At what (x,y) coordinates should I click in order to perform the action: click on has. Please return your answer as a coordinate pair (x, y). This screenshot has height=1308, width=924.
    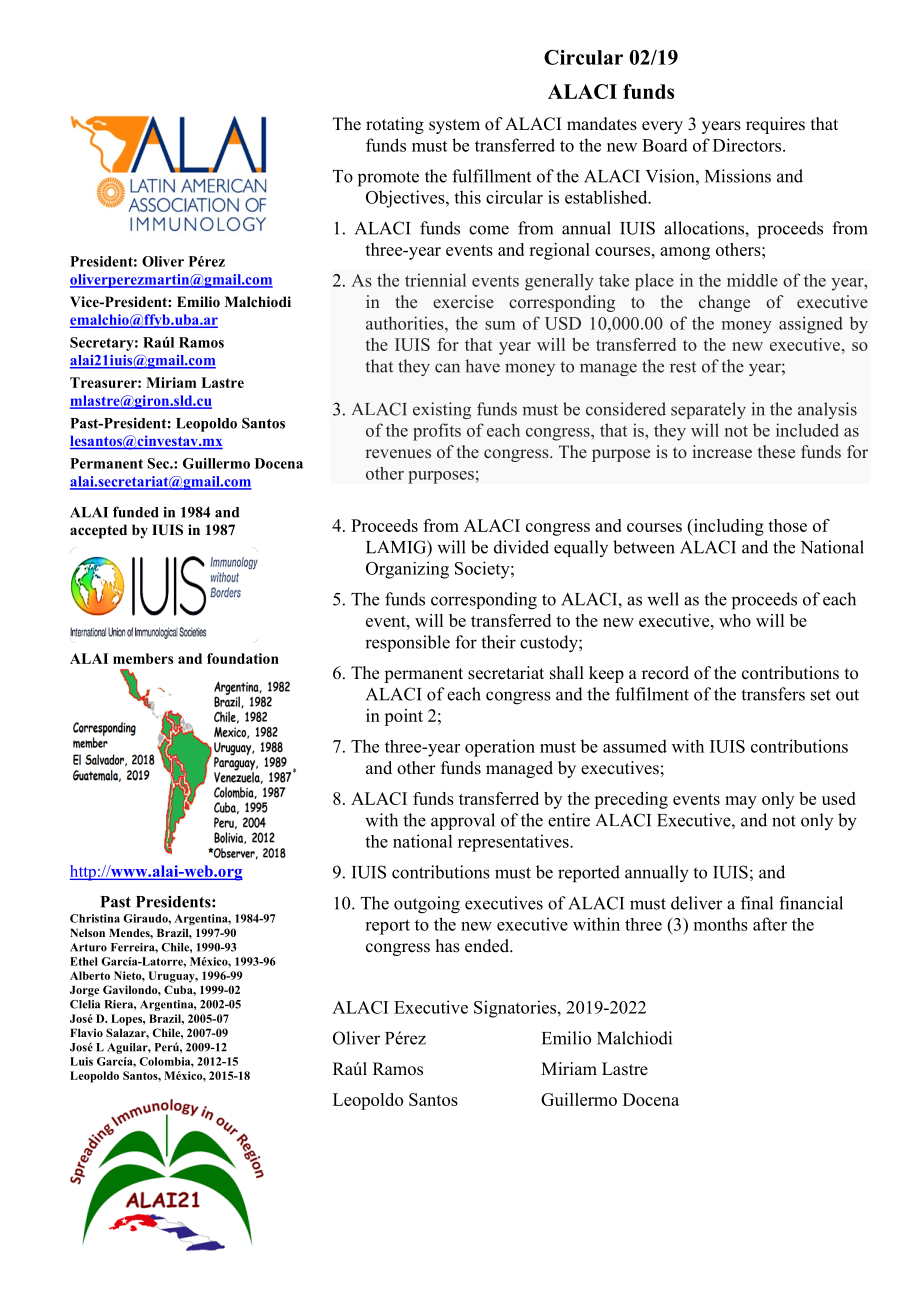
    Looking at the image, I should click on (448, 946).
